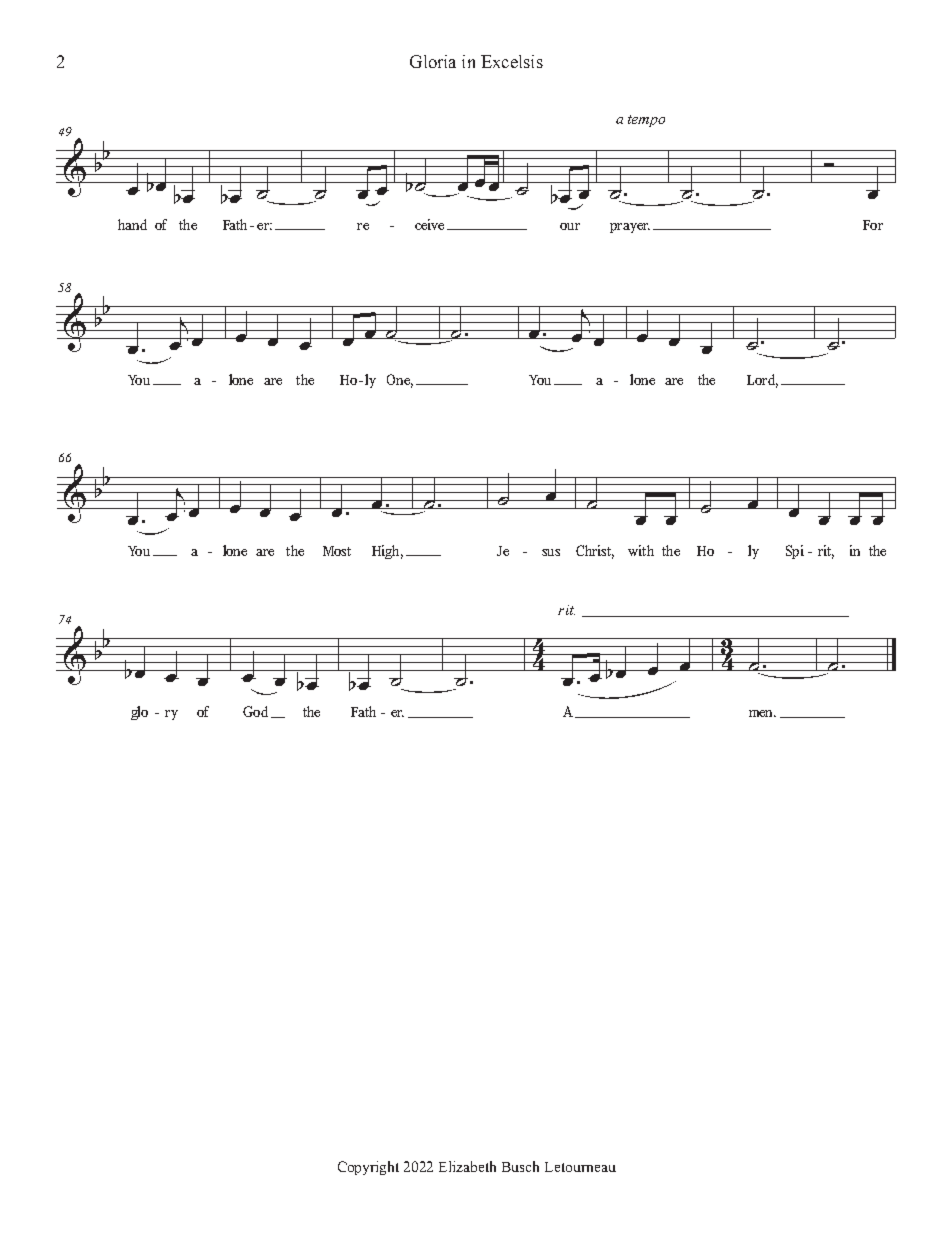 The image size is (952, 1233). Describe the element at coordinates (646, 121) in the image. I see `tempo` at that location.
